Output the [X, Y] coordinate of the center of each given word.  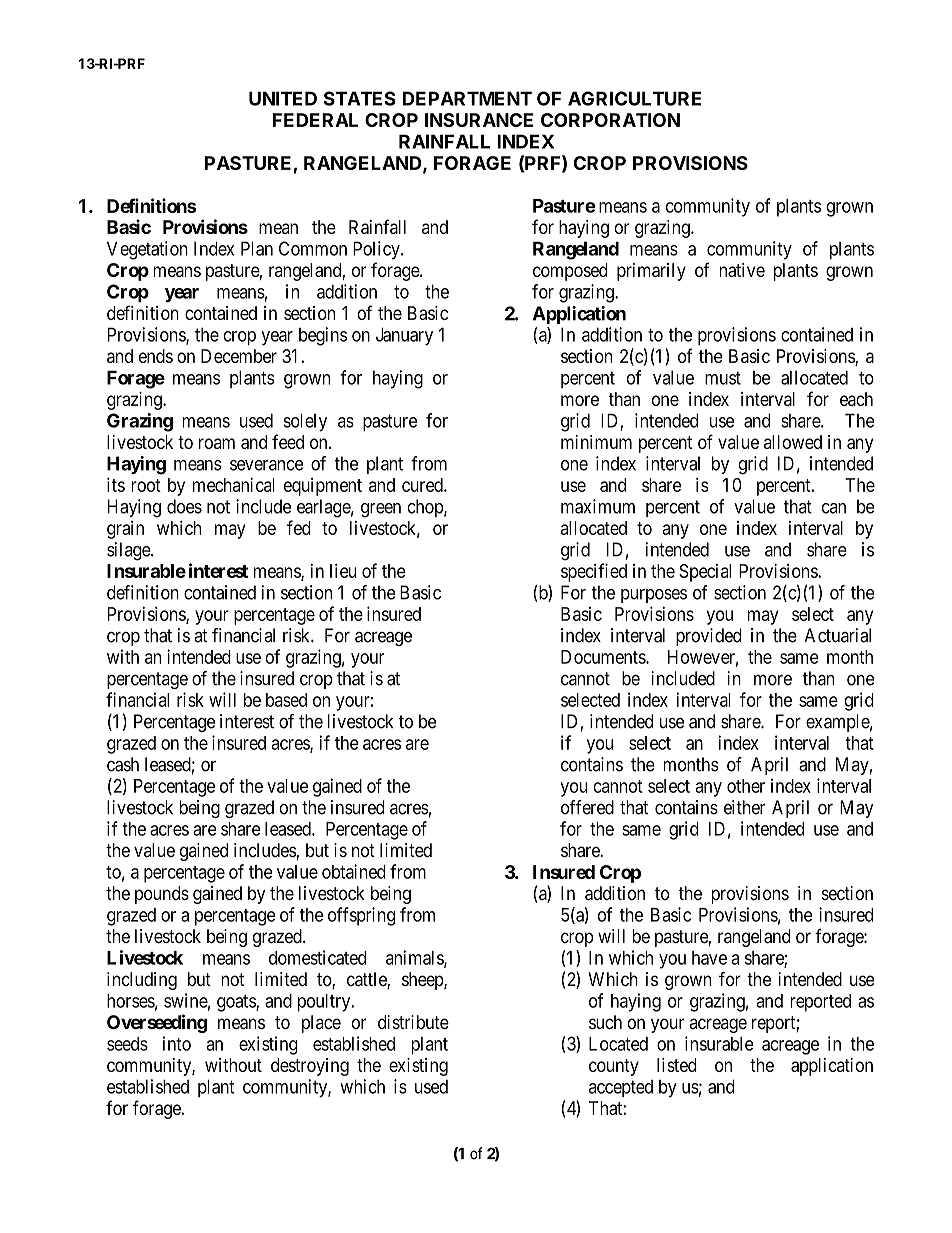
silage [129, 551]
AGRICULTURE [634, 98]
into [177, 1043]
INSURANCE [479, 120]
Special [705, 573]
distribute [413, 1022]
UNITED [283, 98]
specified [594, 572]
